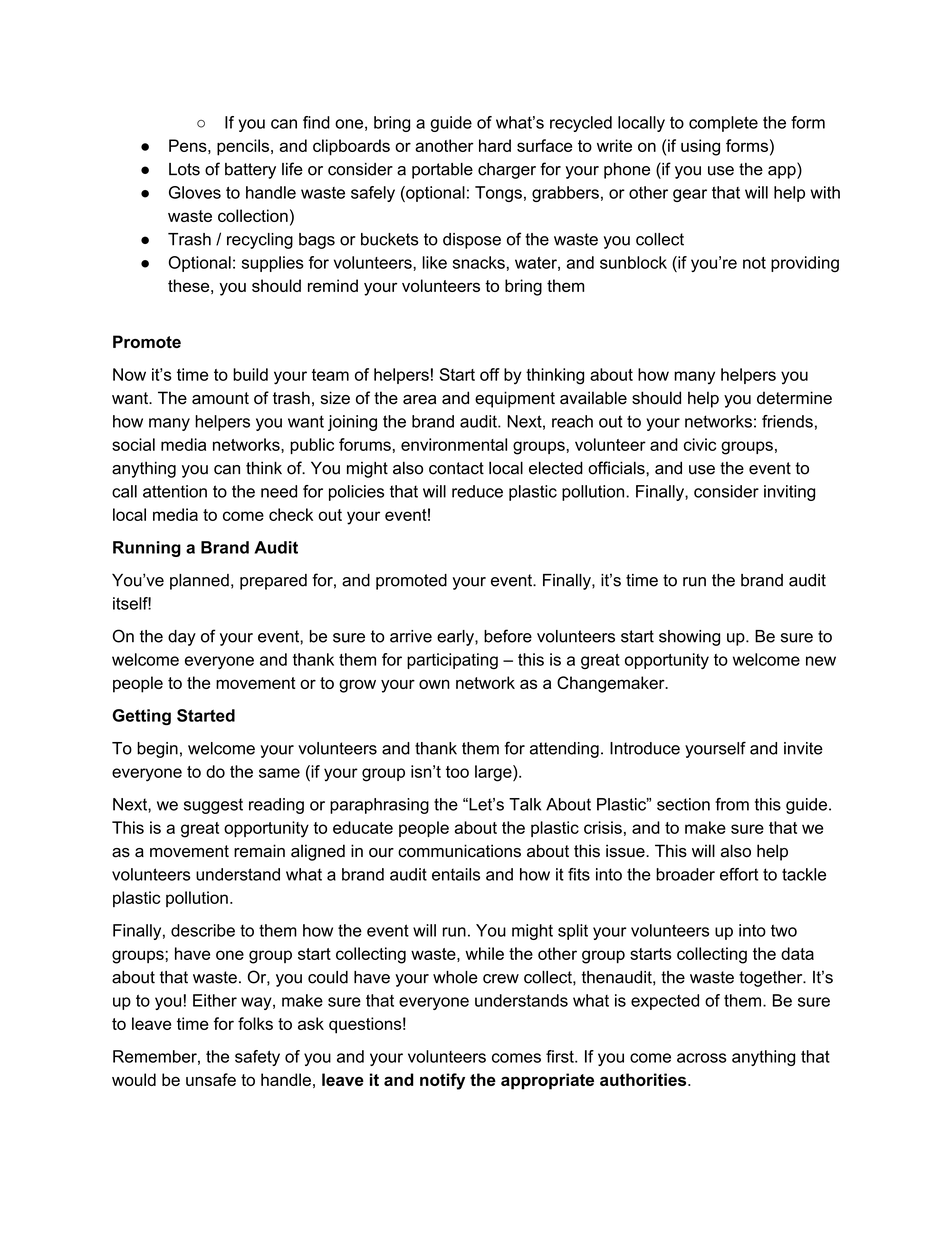 This page has width=952, height=1233. I want to click on early, so click(456, 638).
